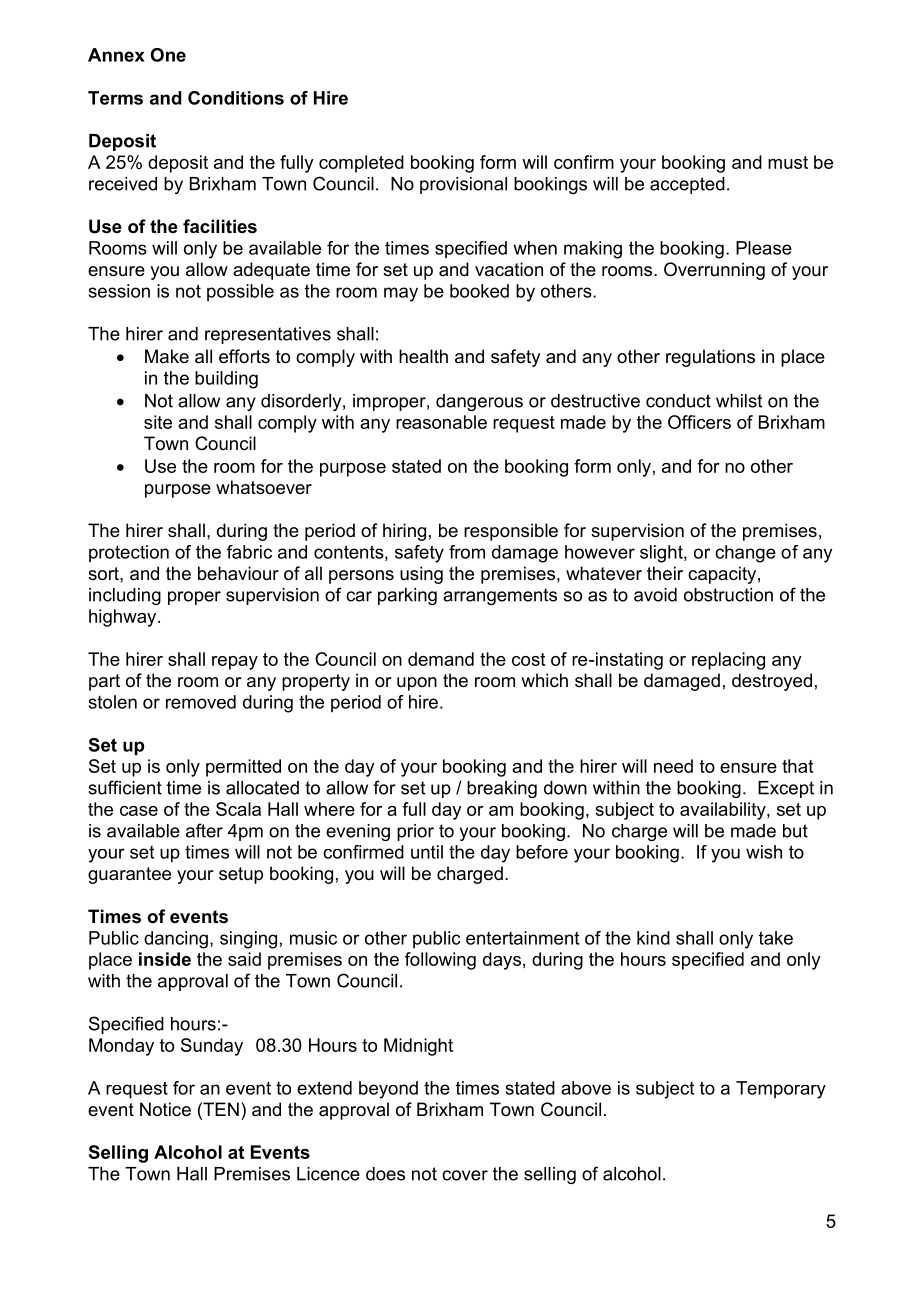 This image has width=924, height=1308. Describe the element at coordinates (463, 185) in the image. I see `provisional` at that location.
